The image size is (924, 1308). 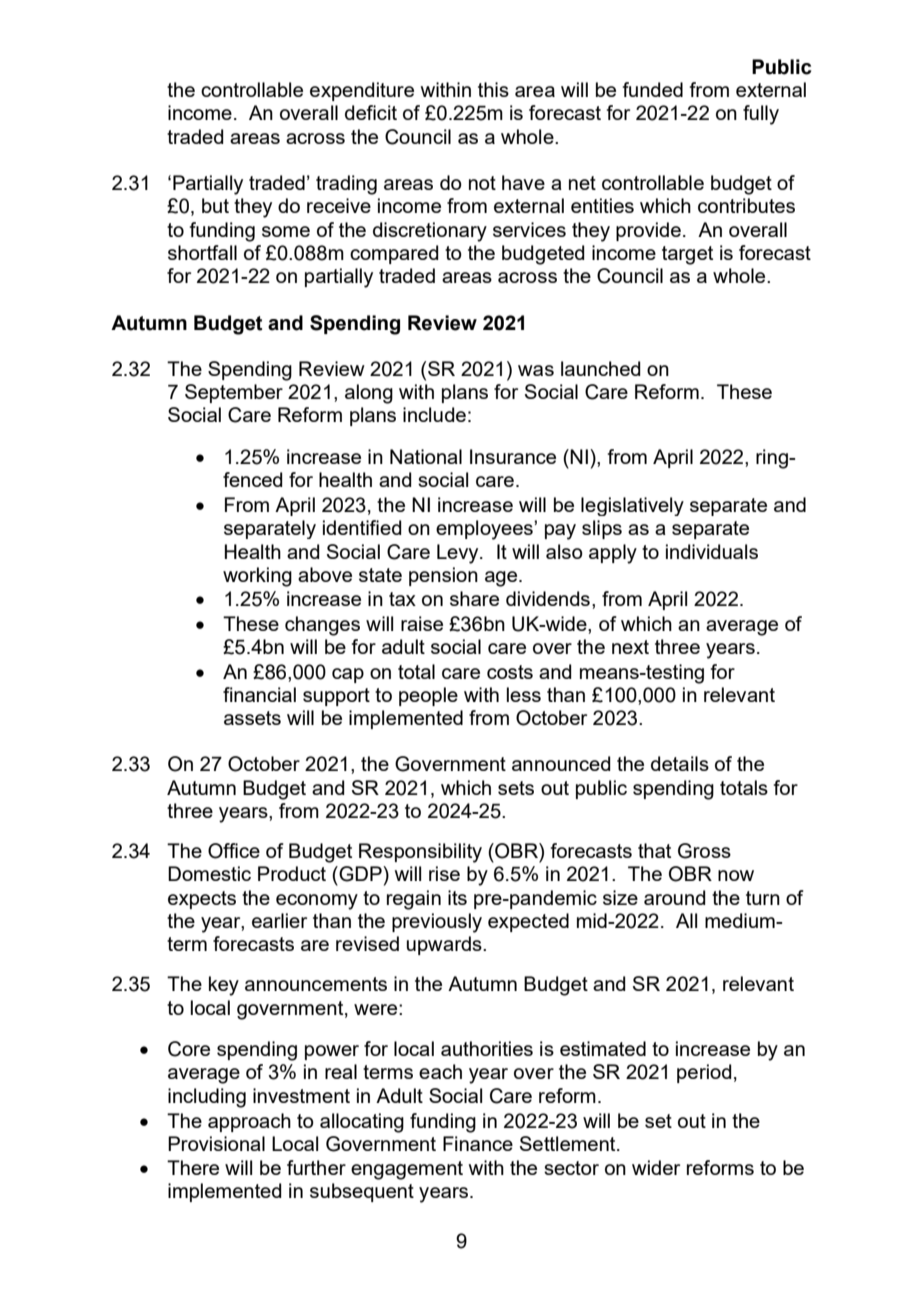 I want to click on funded, so click(x=653, y=89).
